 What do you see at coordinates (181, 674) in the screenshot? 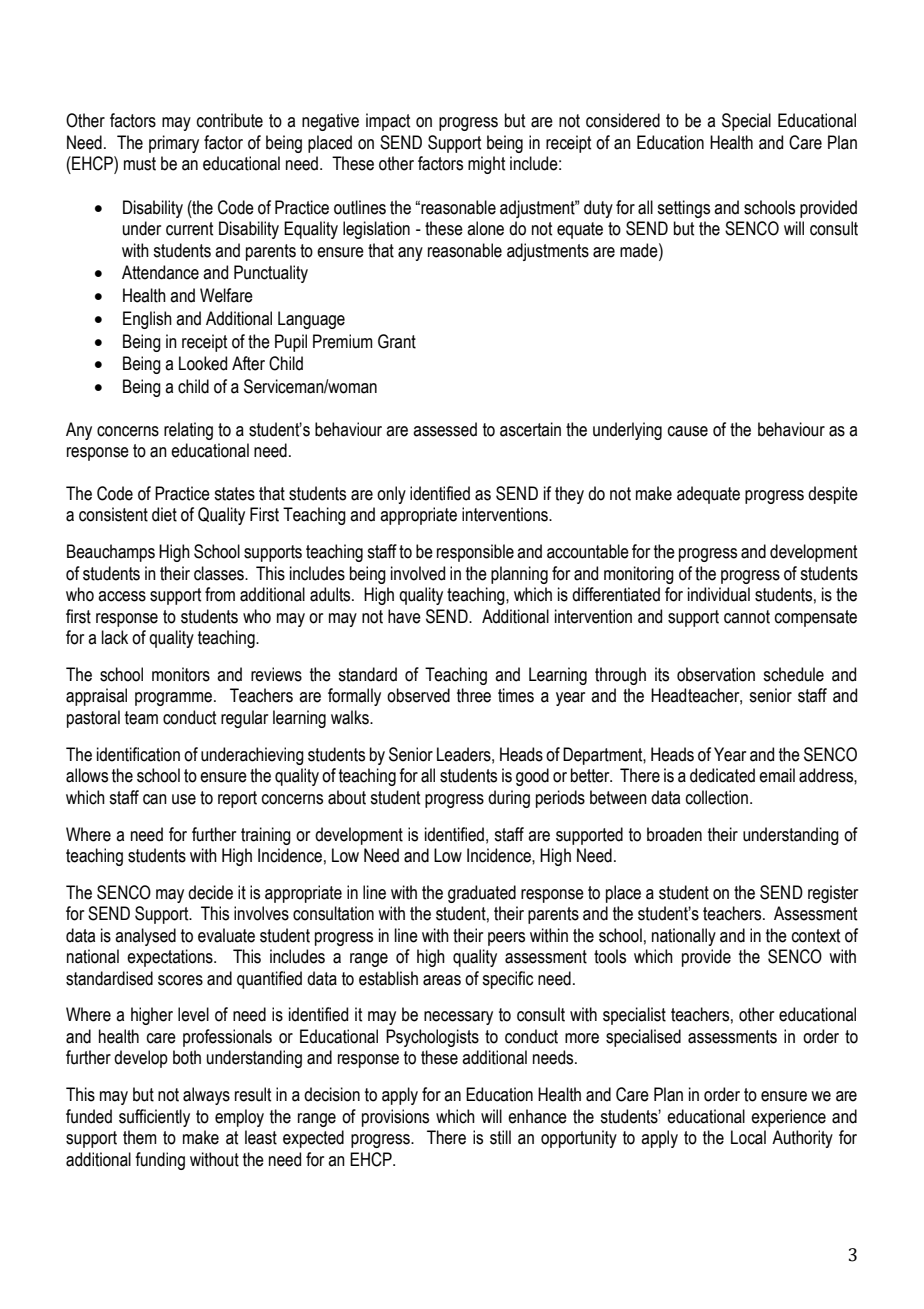
I see `monitors` at bounding box center [181, 674].
